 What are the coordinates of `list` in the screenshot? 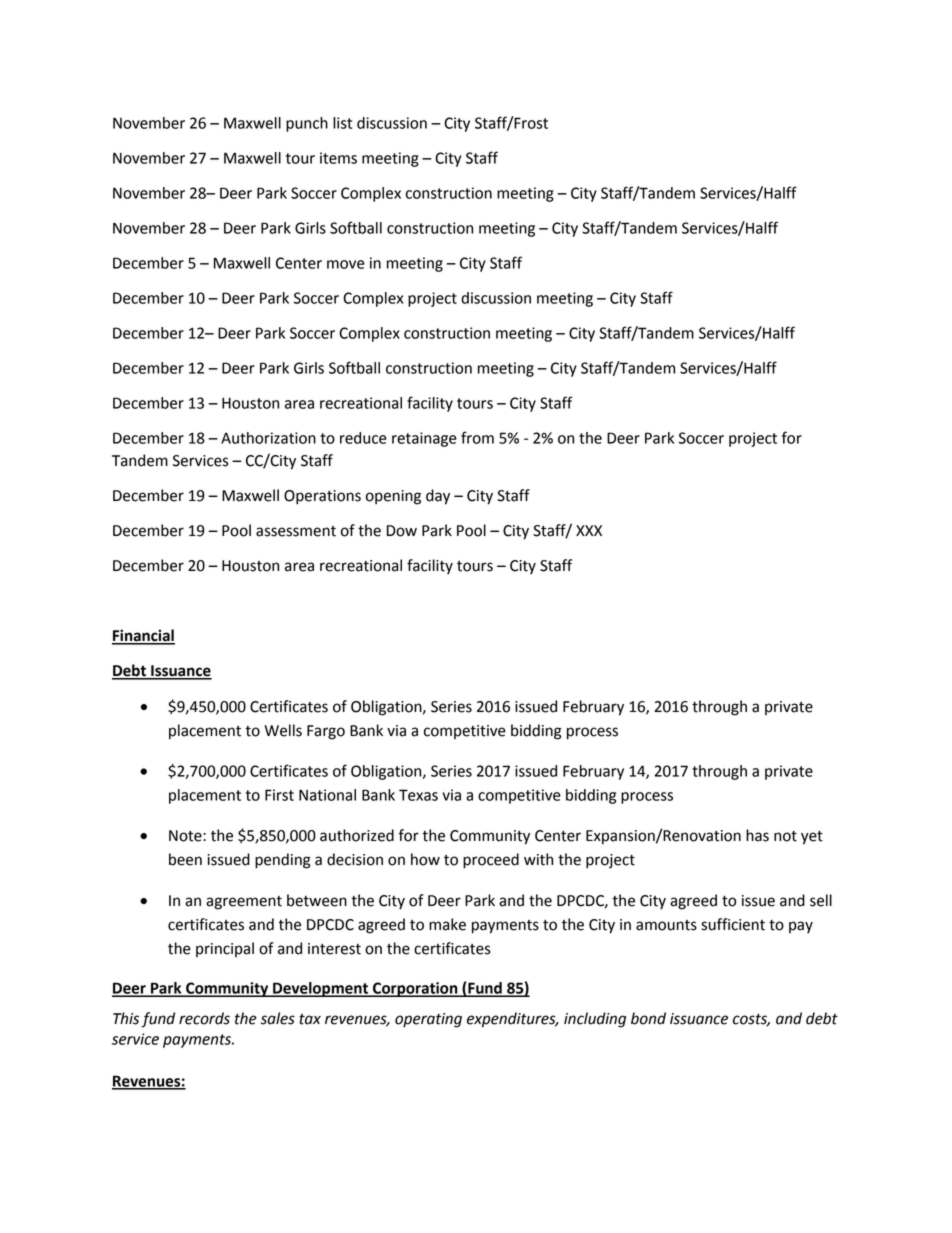 It's located at (342, 123).
